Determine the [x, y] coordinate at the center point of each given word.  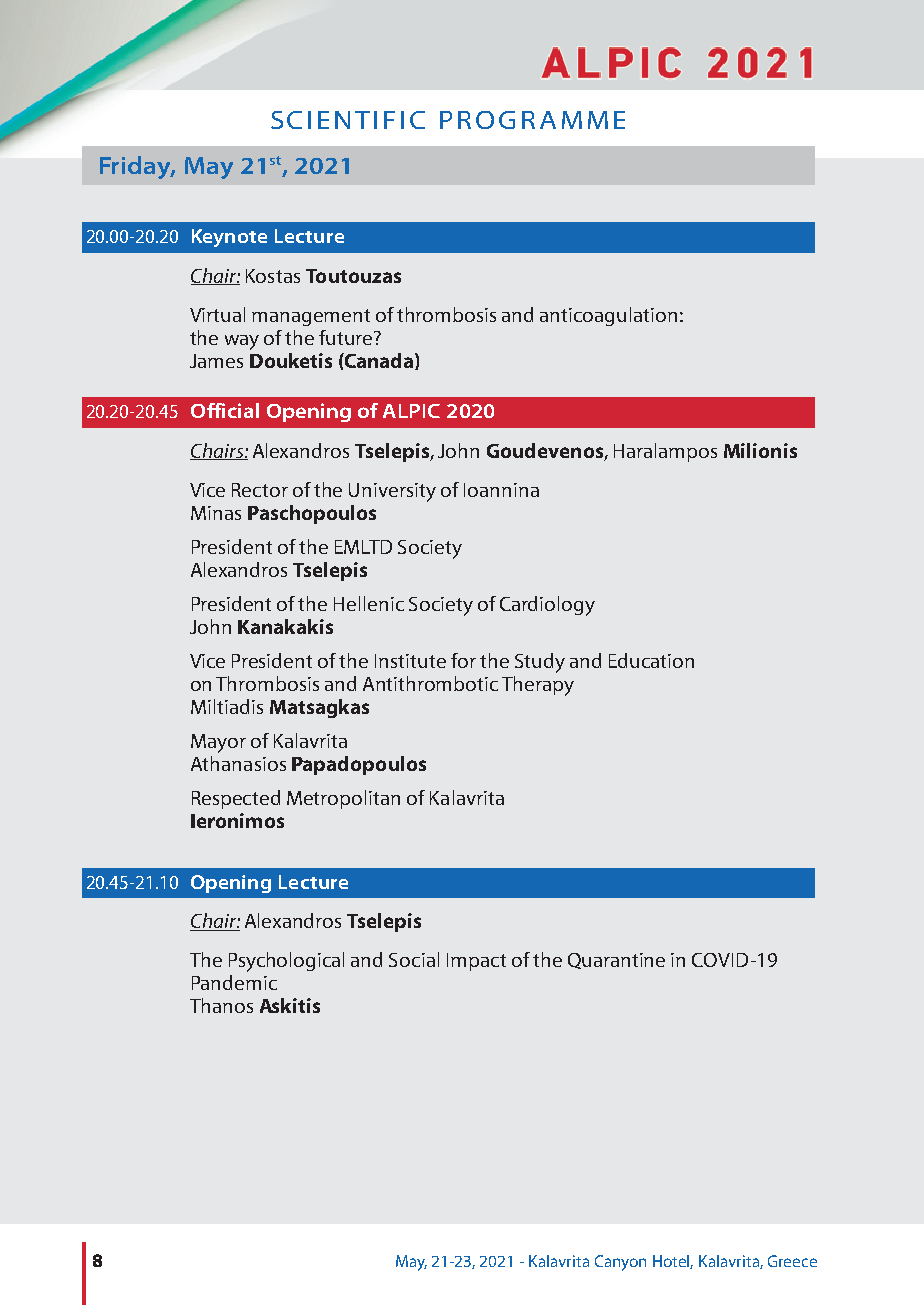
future [347, 337]
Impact [476, 962]
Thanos [221, 1005]
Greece [792, 1261]
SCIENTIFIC [348, 120]
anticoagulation [608, 316]
